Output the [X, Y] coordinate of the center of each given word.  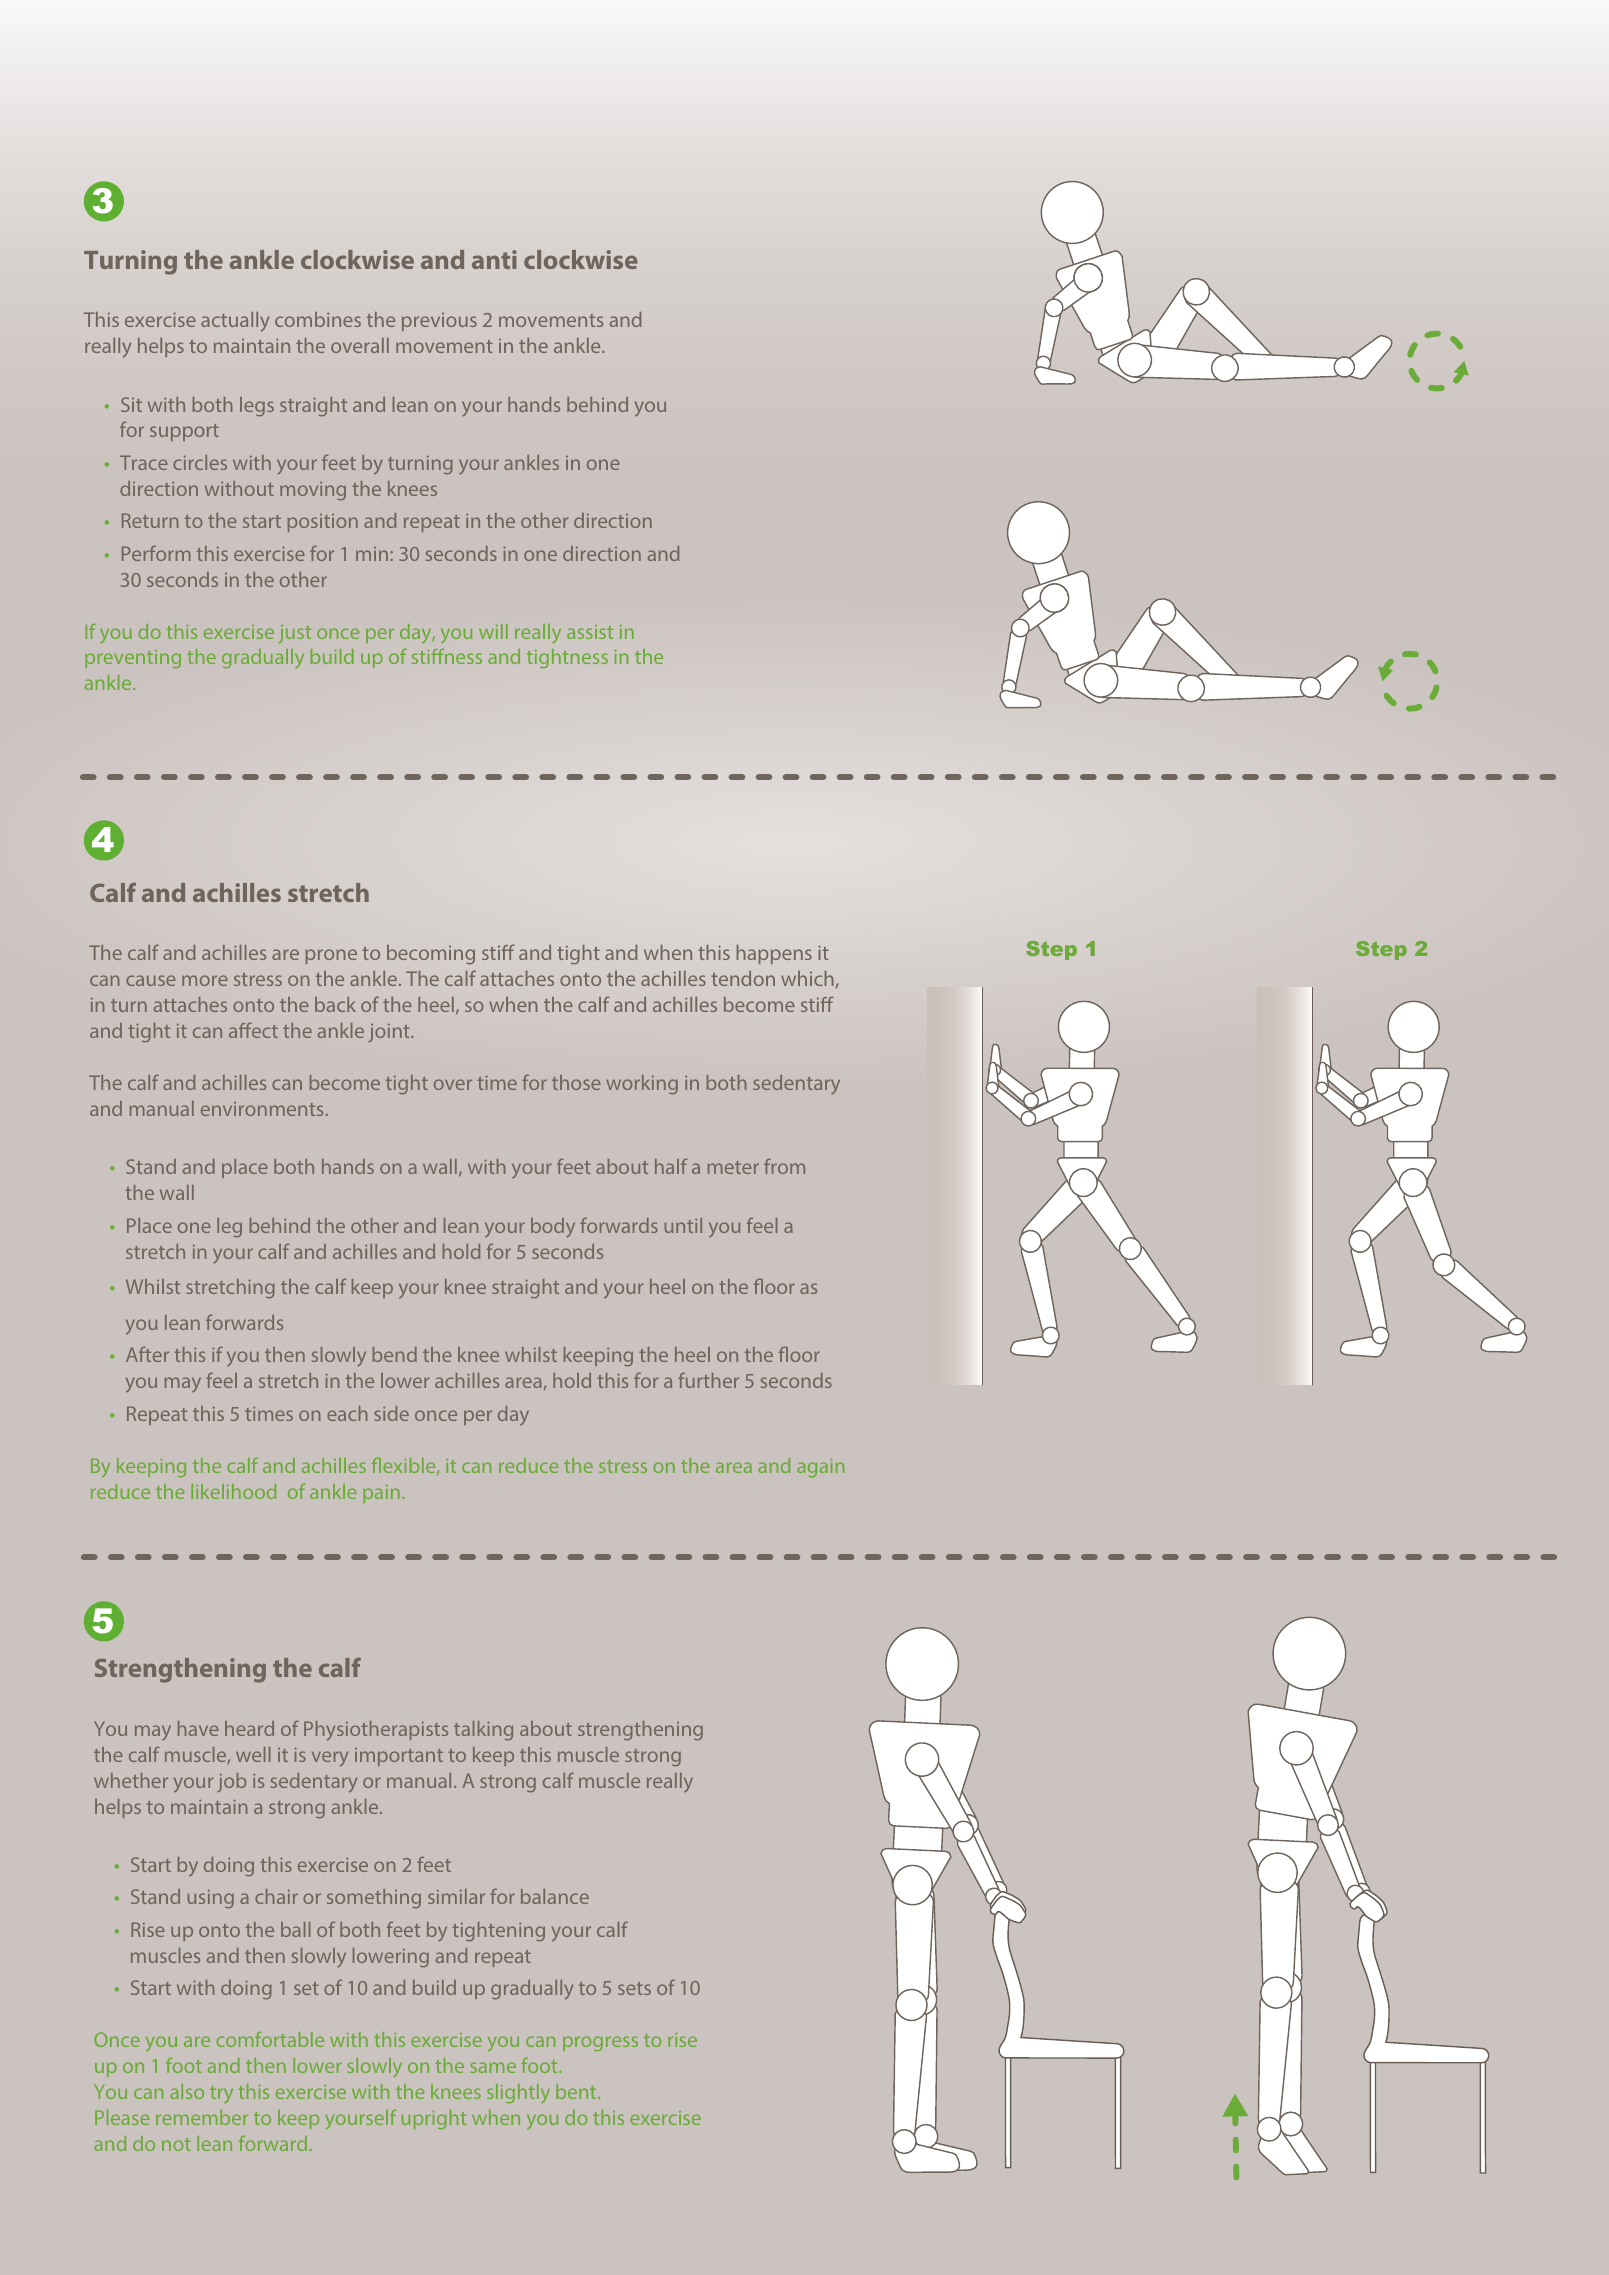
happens [774, 954]
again [820, 1468]
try [221, 2094]
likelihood [233, 1491]
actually [235, 322]
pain [381, 1494]
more [205, 980]
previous [439, 322]
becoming [431, 955]
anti [494, 259]
